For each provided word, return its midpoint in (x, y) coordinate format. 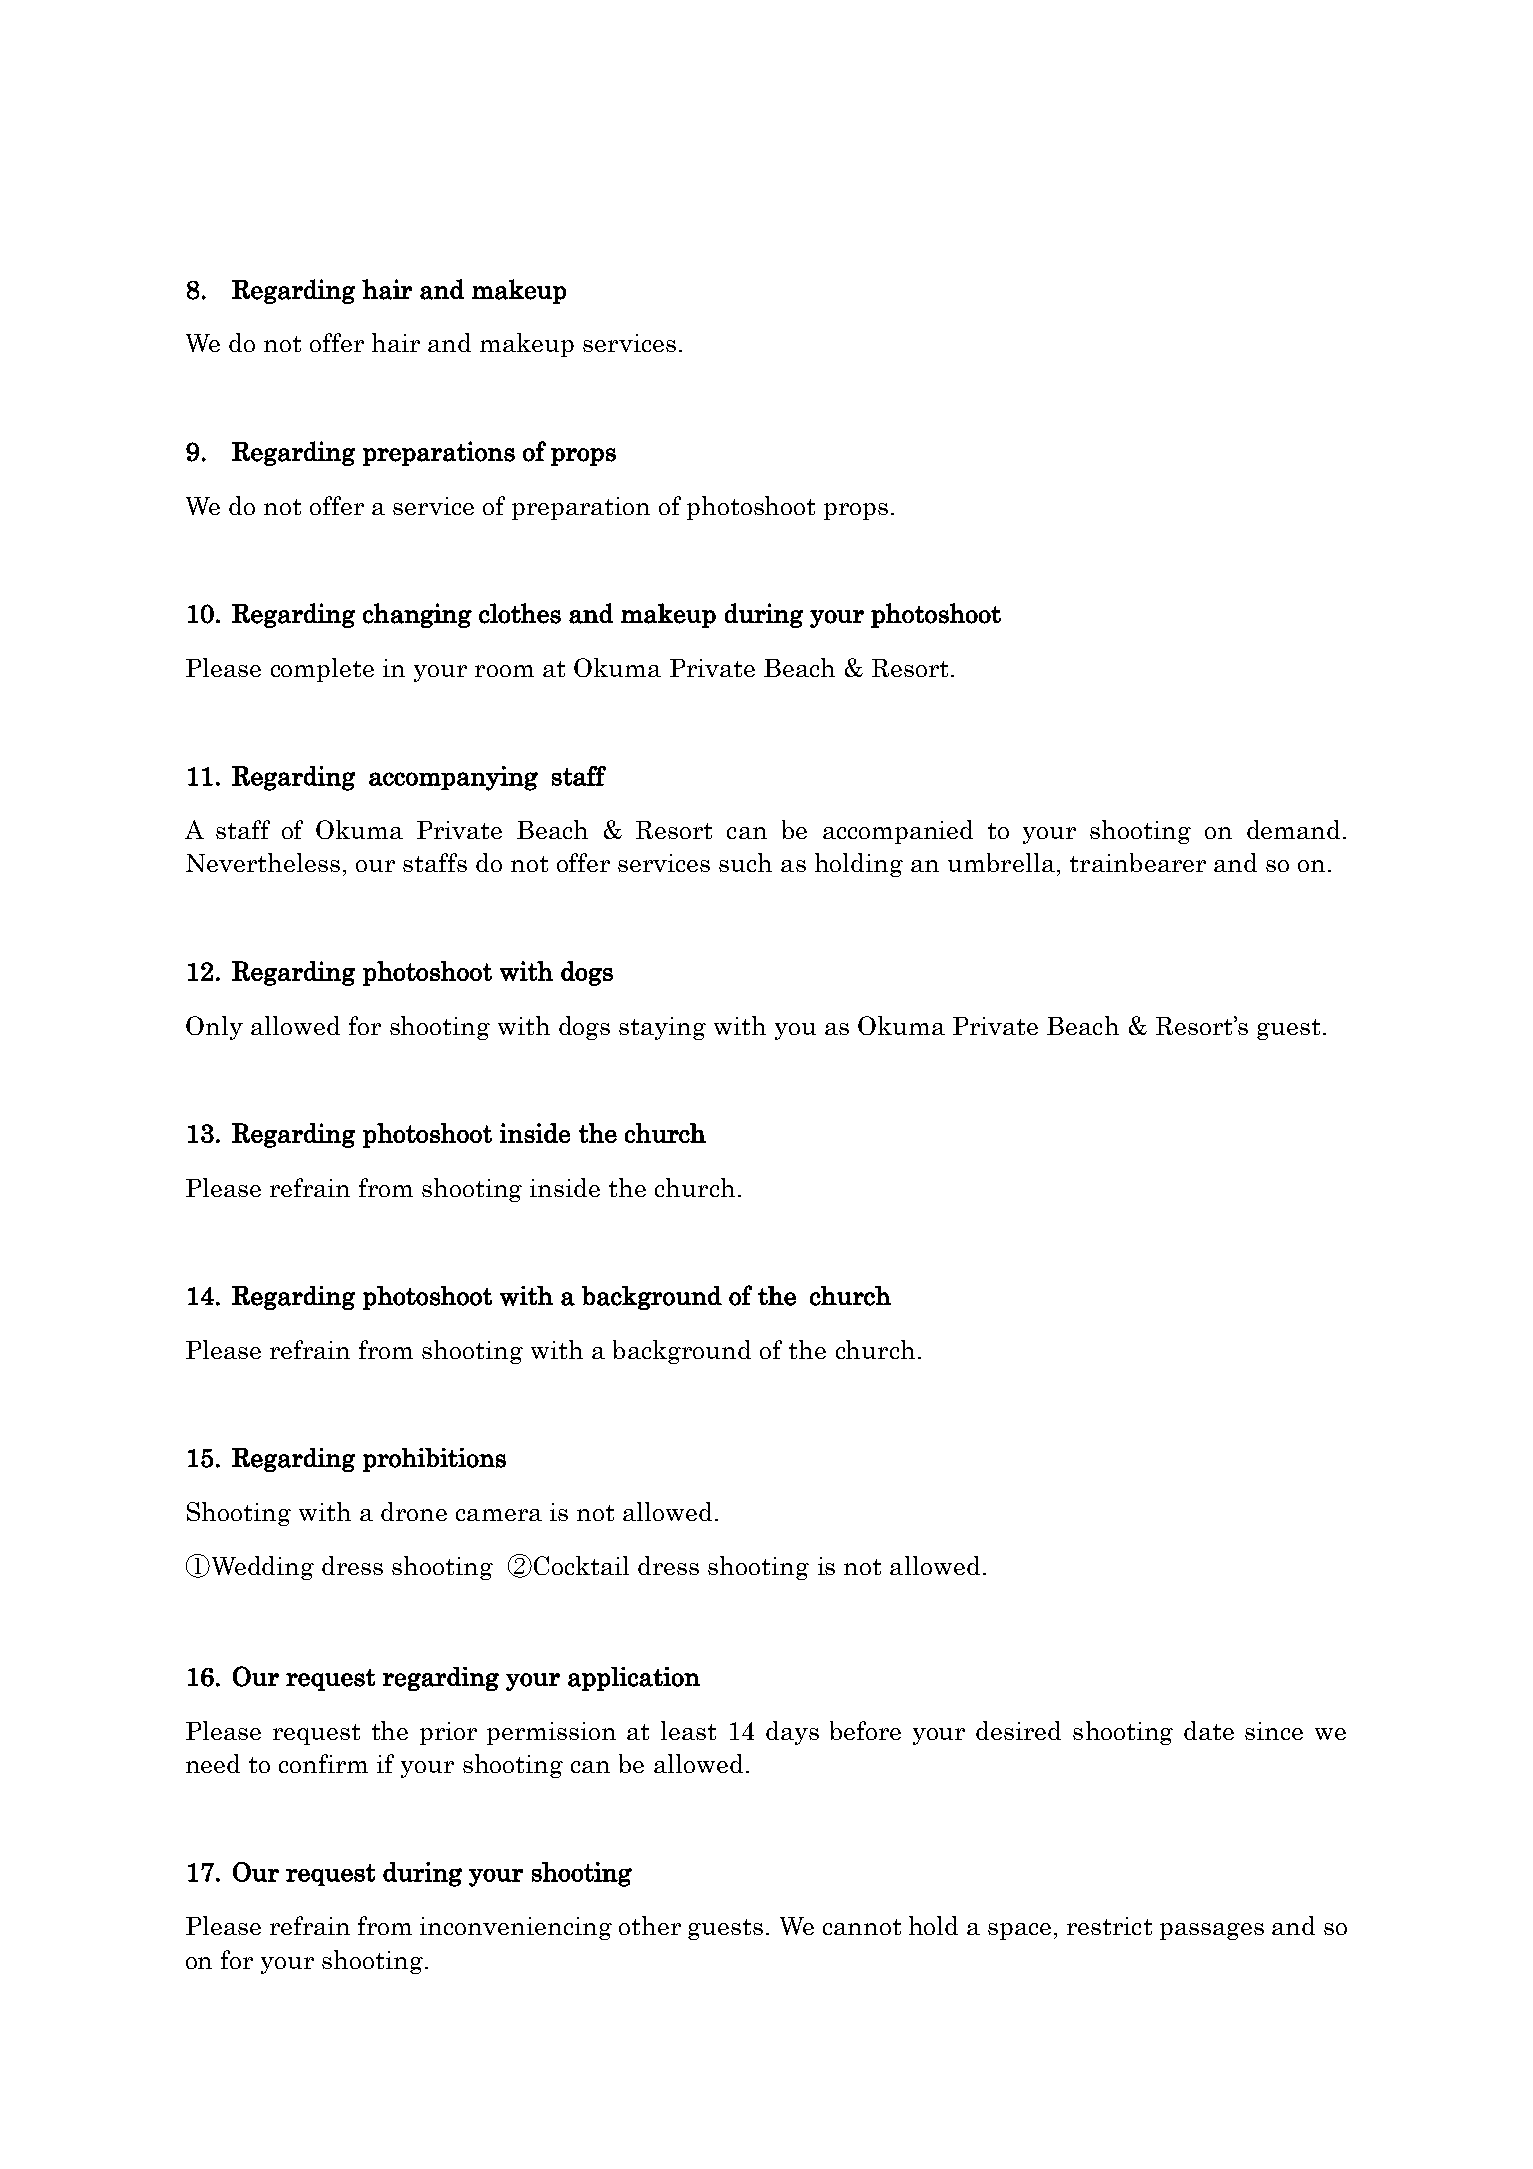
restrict (1109, 1926)
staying (662, 1028)
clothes (520, 613)
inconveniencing (516, 1928)
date (1209, 1730)
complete (322, 670)
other (650, 1925)
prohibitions (434, 1460)
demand (1293, 829)
